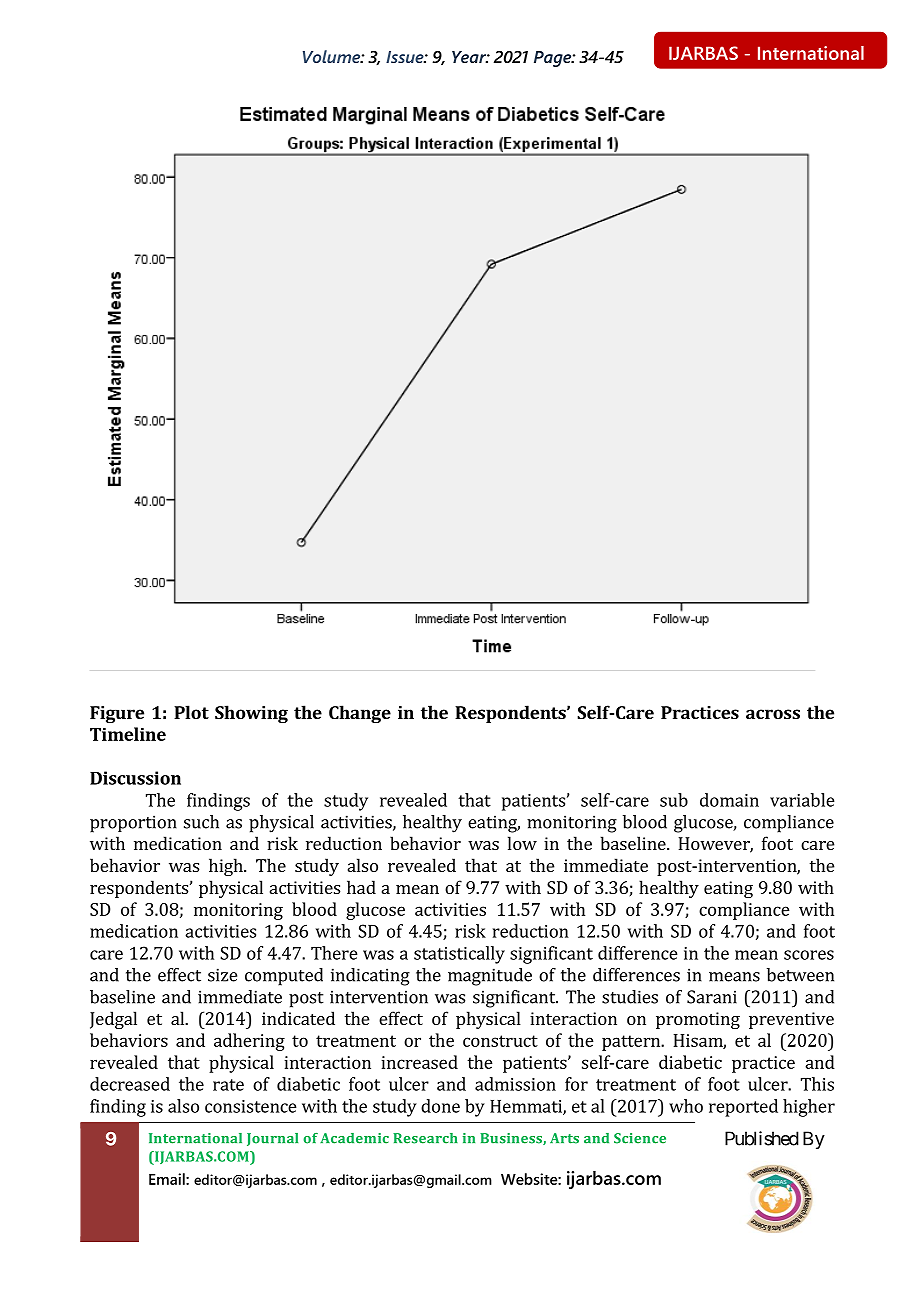 This image has width=924, height=1308. I want to click on Change, so click(360, 714).
